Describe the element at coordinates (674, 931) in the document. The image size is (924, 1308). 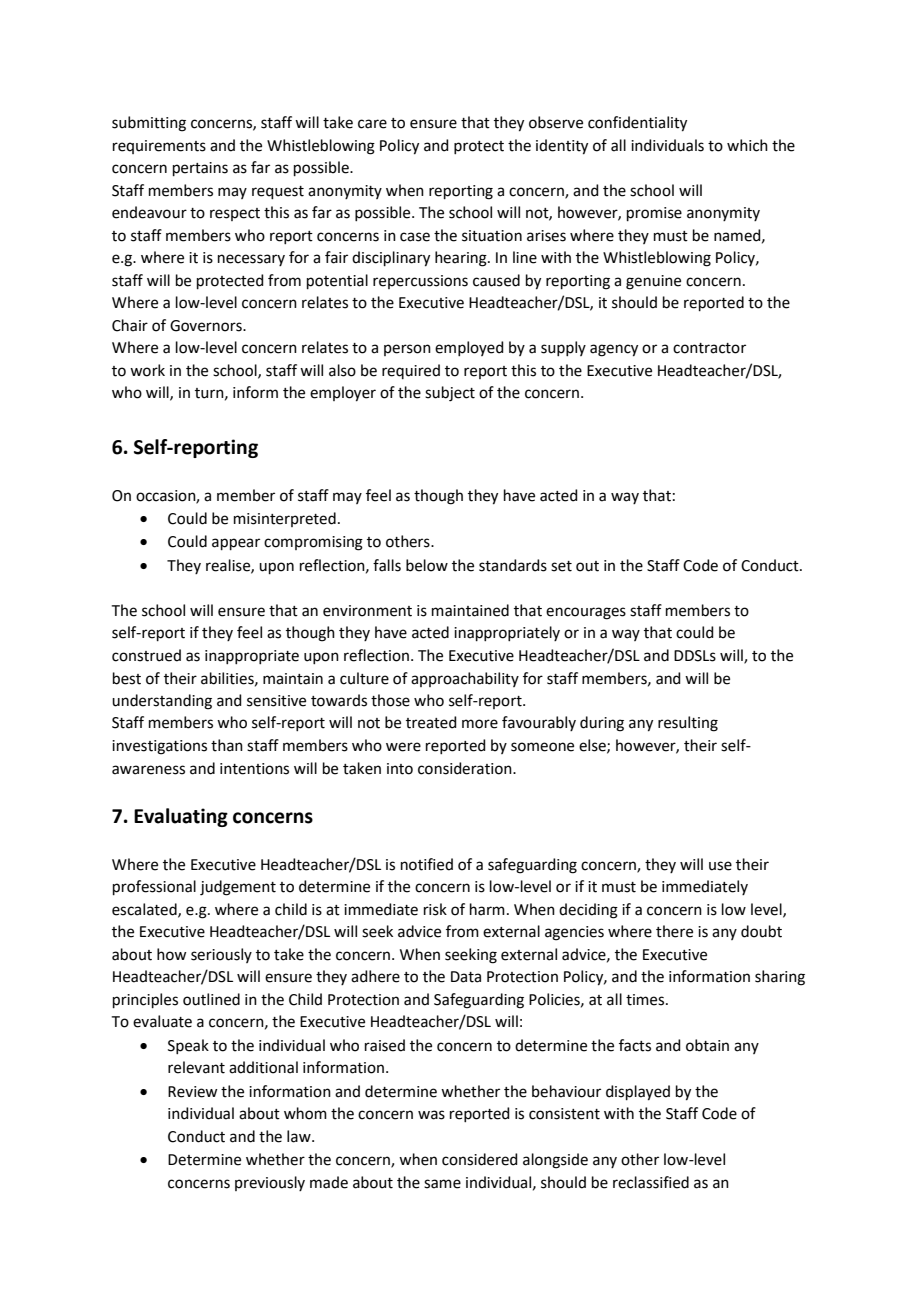
I see `there` at that location.
